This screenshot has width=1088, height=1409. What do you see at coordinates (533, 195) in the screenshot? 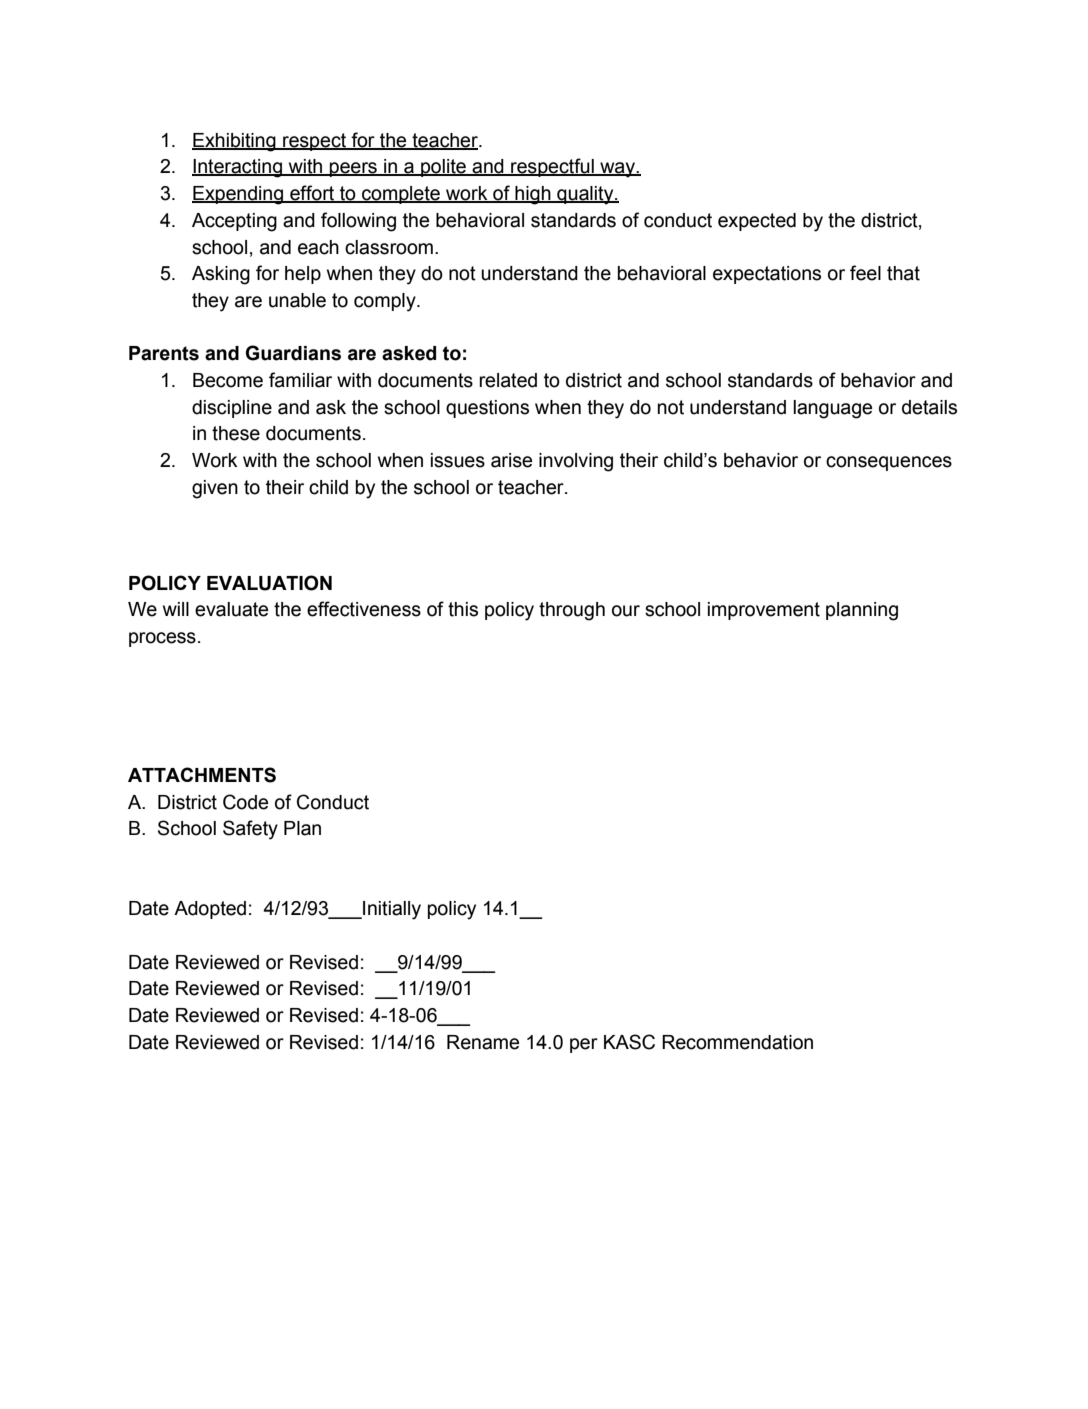
I see `high` at bounding box center [533, 195].
